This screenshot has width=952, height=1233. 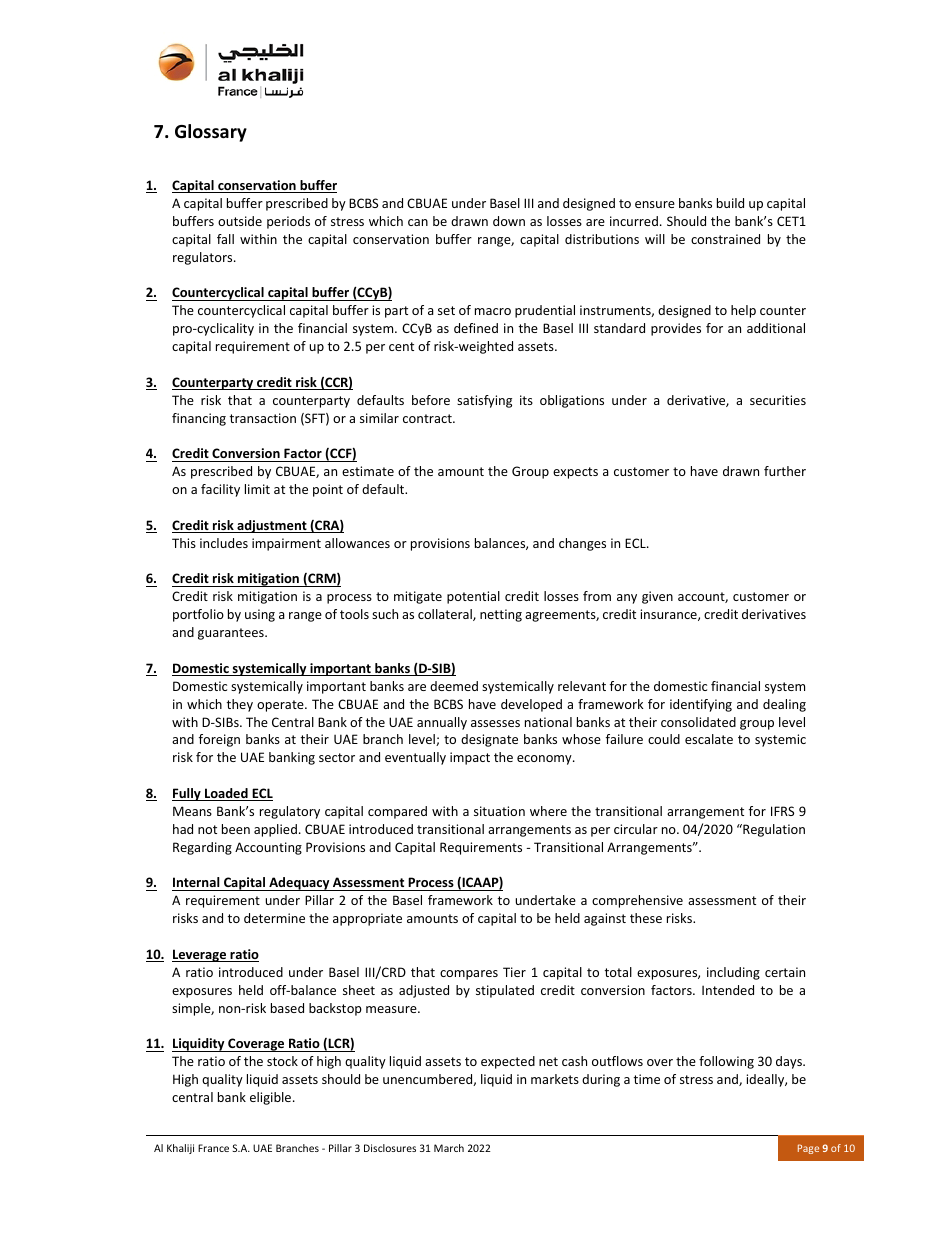 I want to click on expects, so click(x=575, y=473).
